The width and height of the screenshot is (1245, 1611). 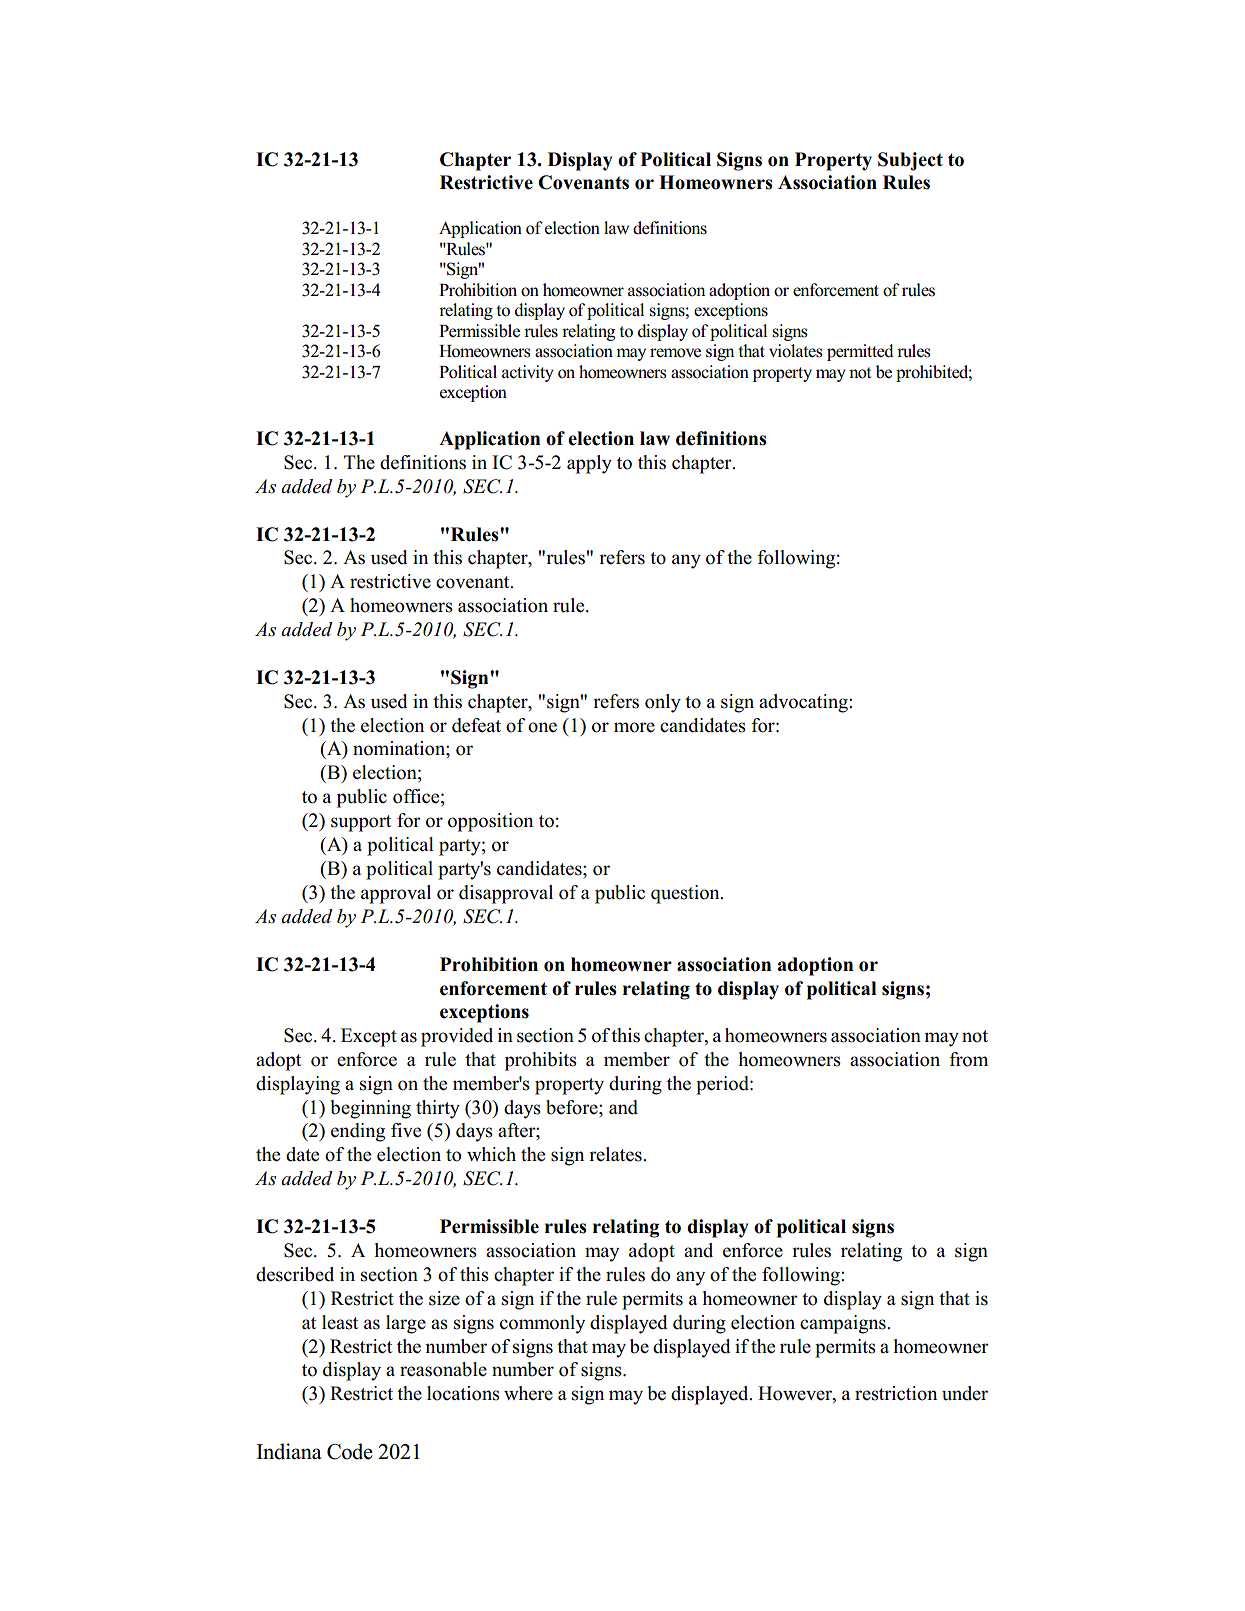 I want to click on Code, so click(x=350, y=1451).
